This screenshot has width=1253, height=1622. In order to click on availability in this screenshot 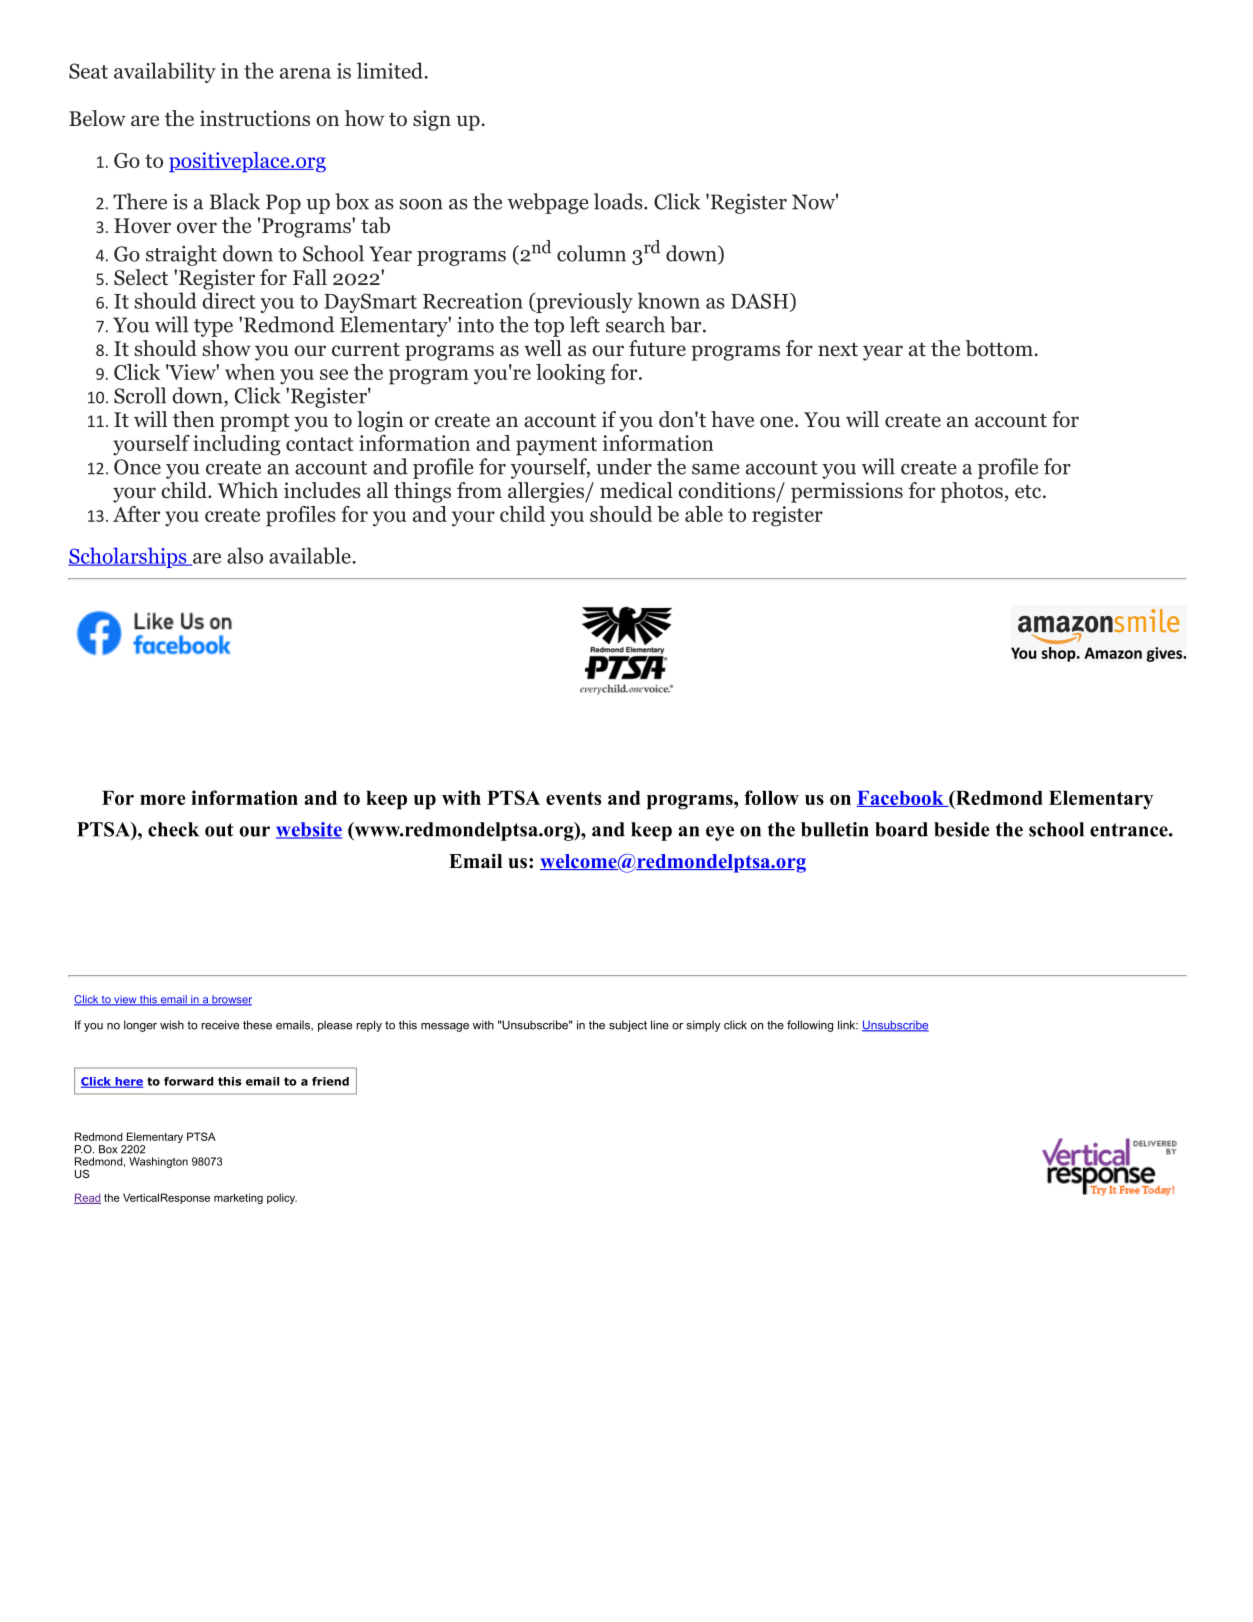, I will do `click(165, 72)`.
